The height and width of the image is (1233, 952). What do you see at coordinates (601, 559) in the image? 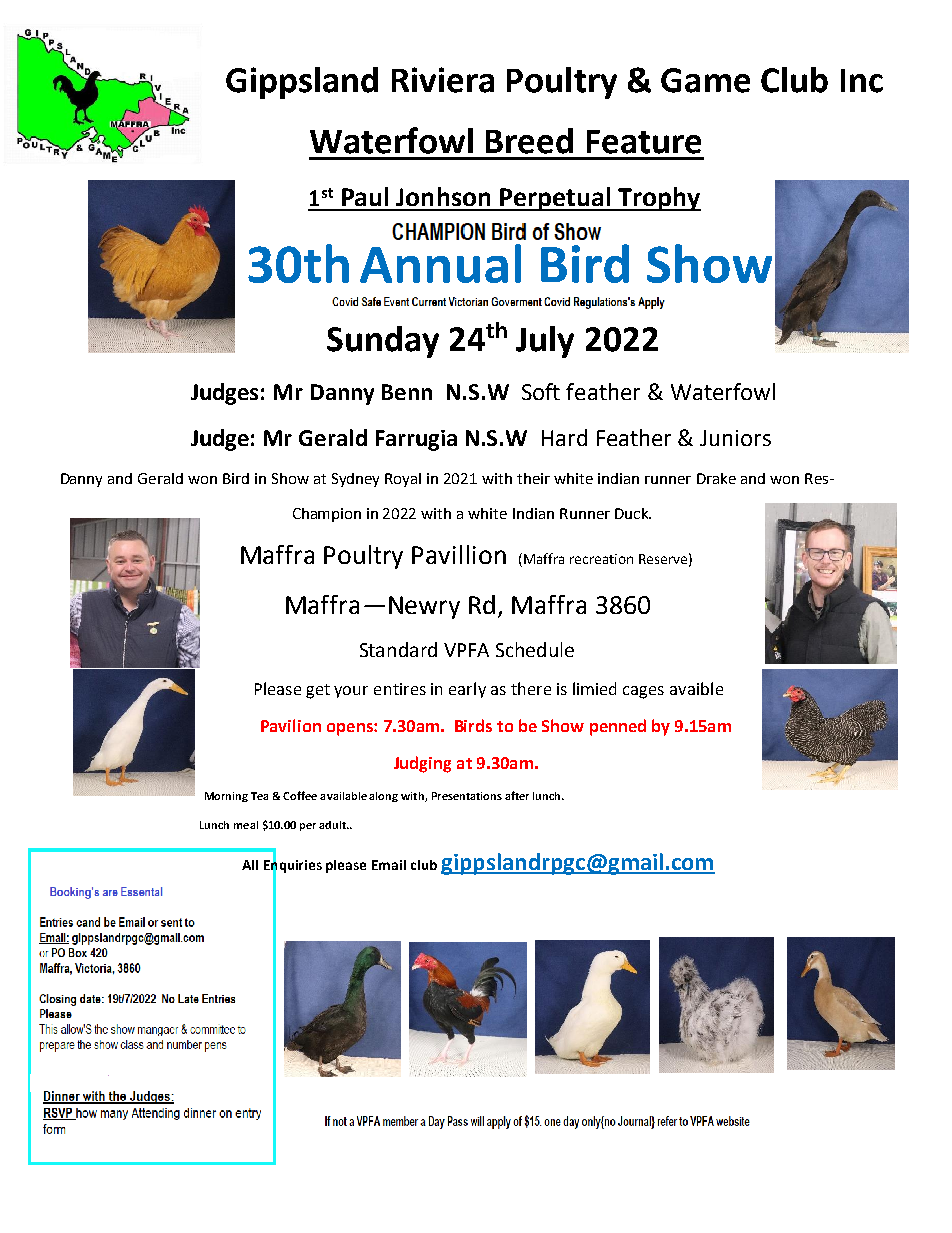
I see `recreation` at bounding box center [601, 559].
